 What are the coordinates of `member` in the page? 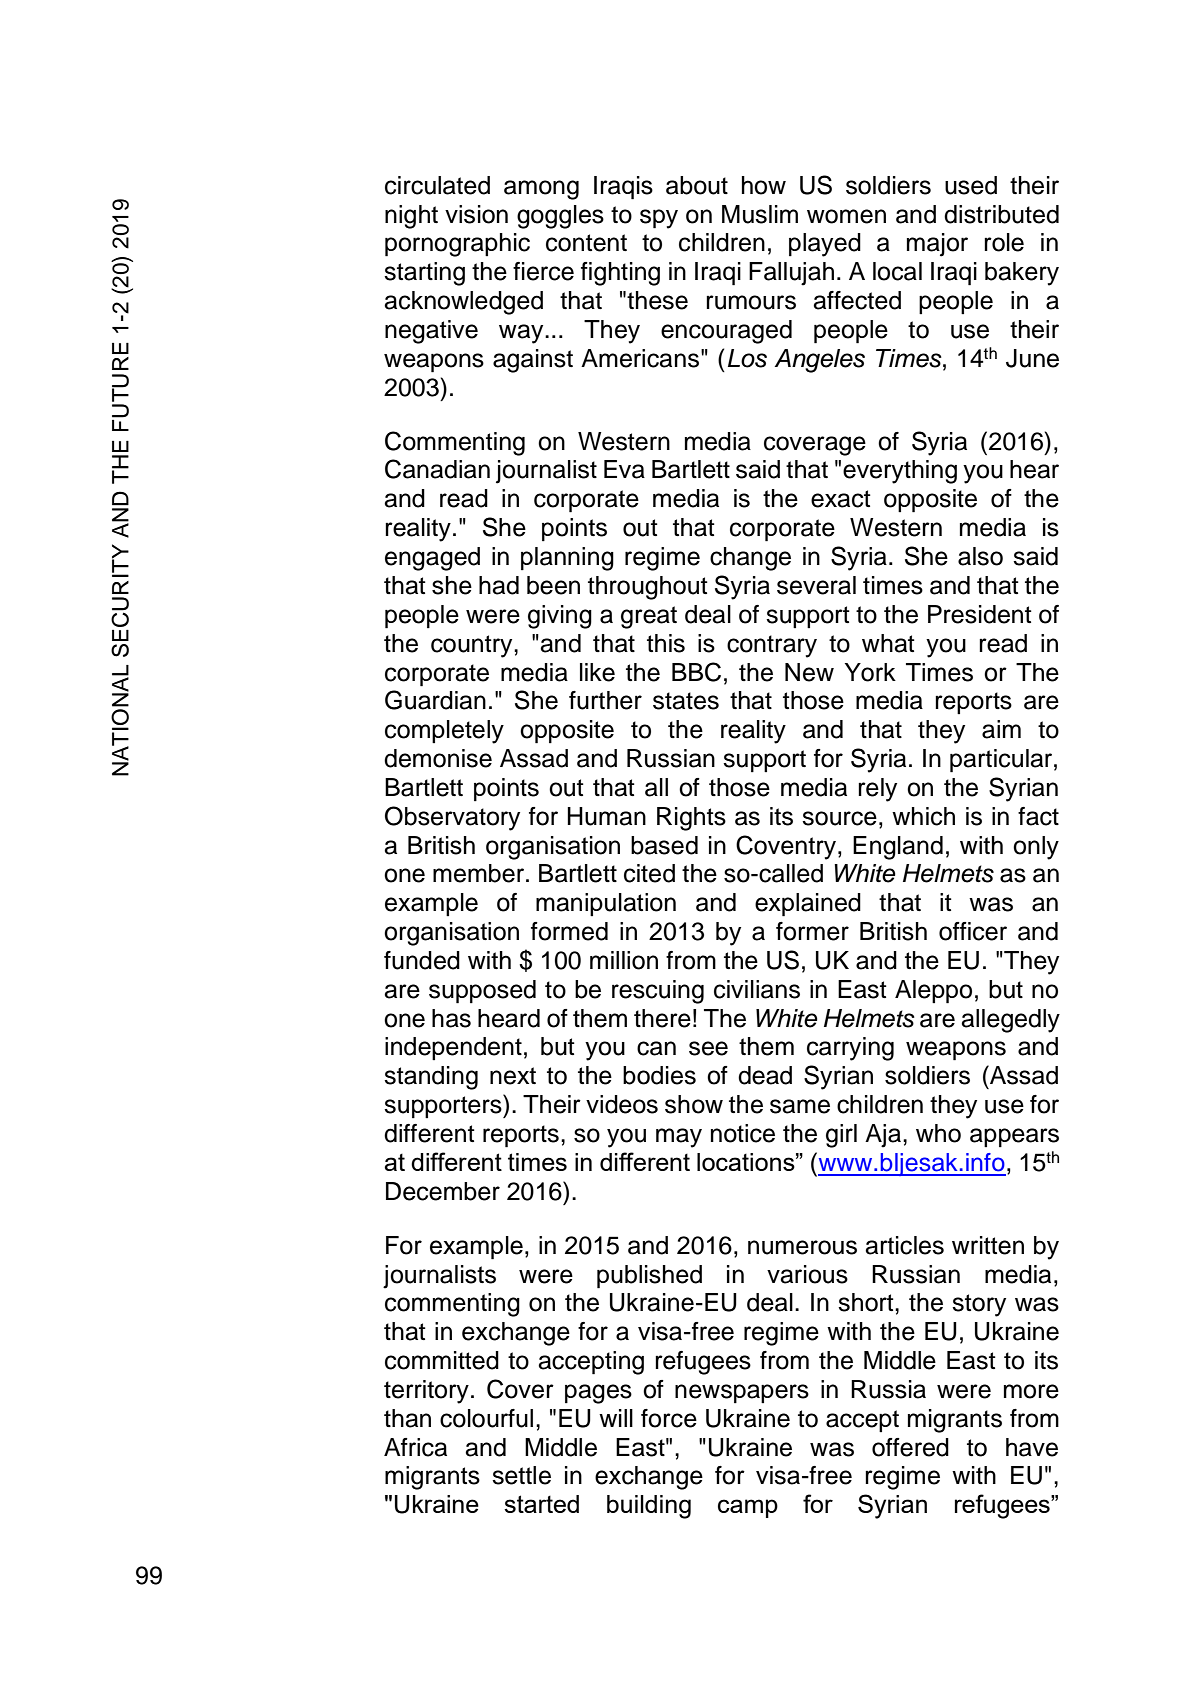 It's located at (480, 873).
